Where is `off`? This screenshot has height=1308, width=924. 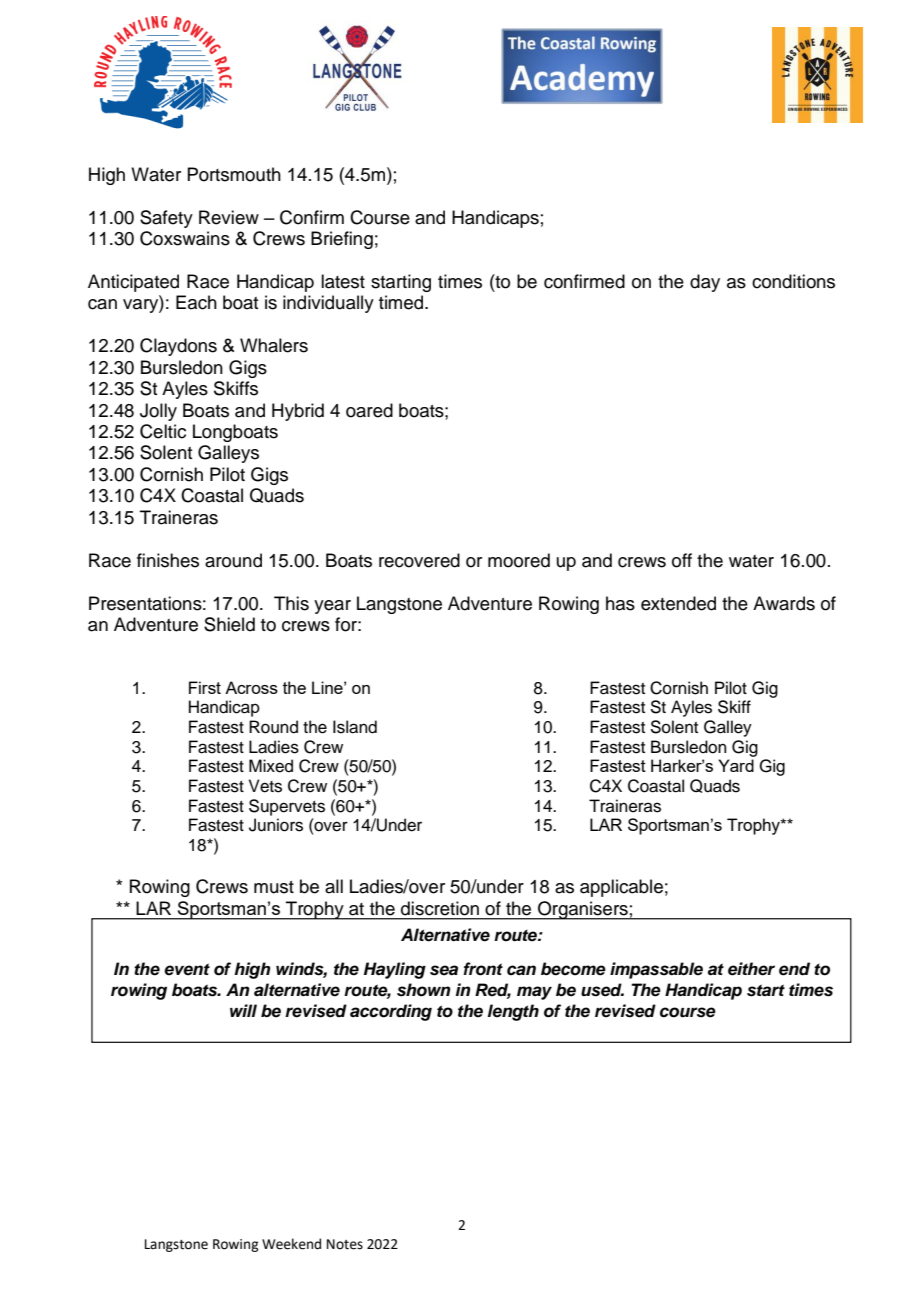 off is located at coordinates (682, 560).
